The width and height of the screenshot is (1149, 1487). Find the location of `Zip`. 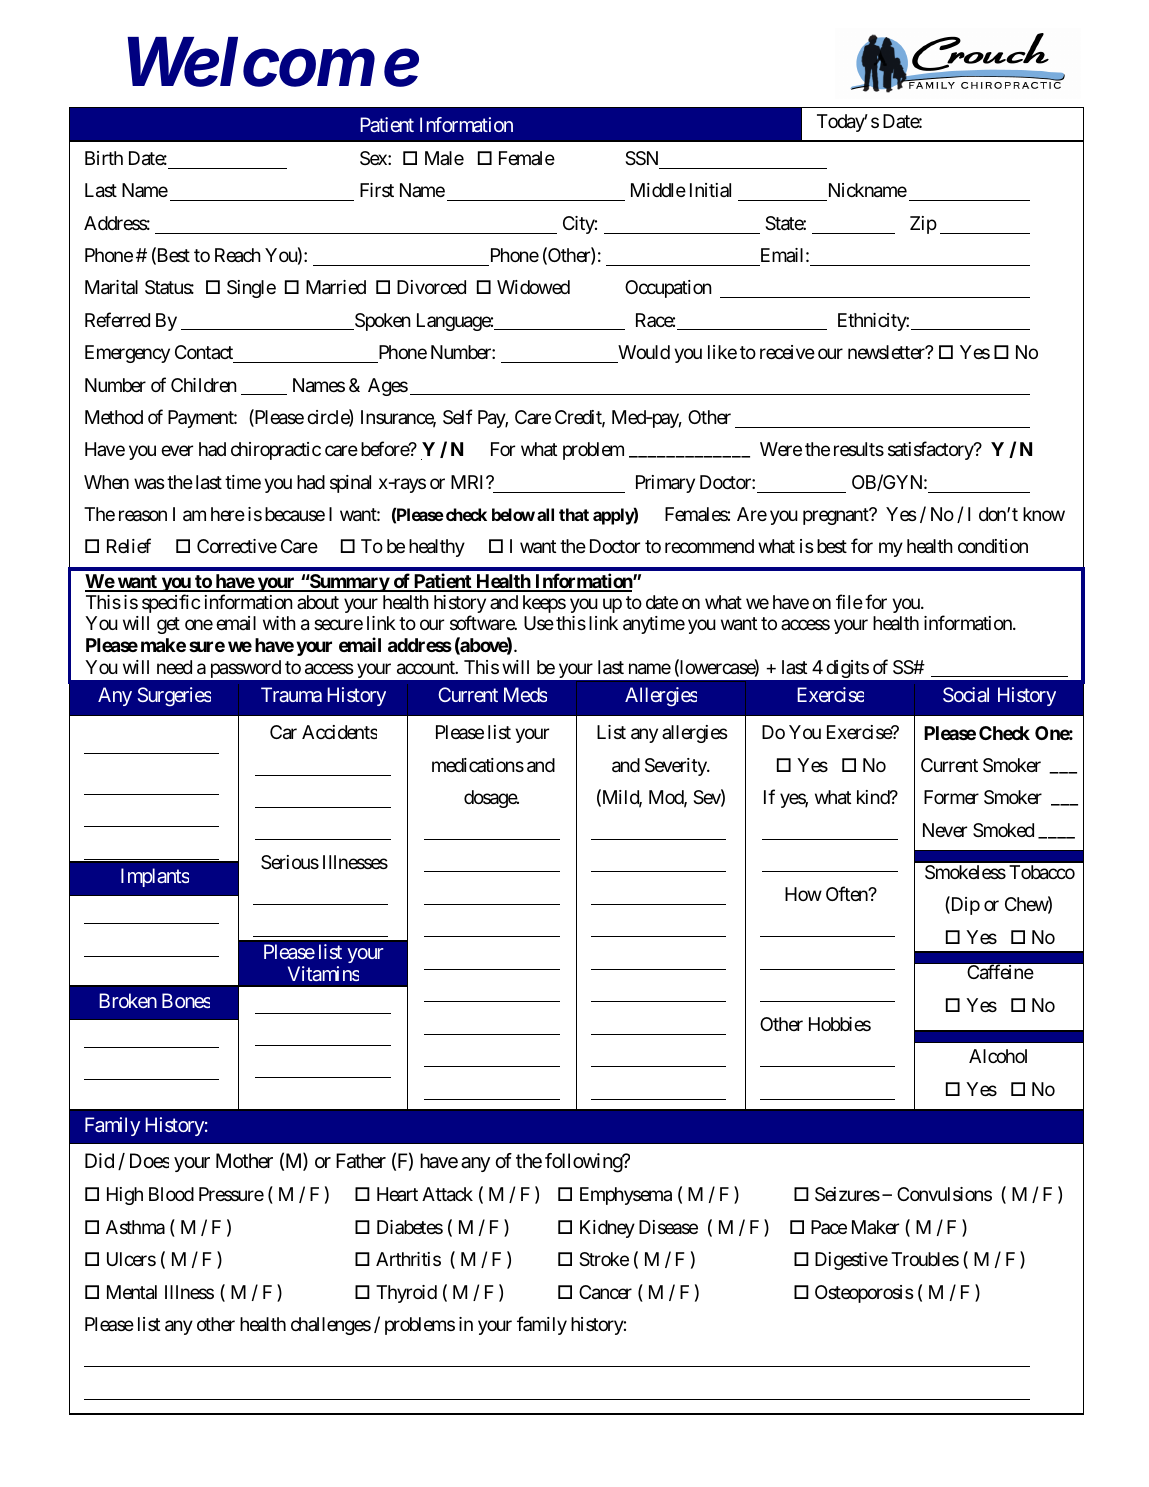

Zip is located at coordinates (923, 225).
